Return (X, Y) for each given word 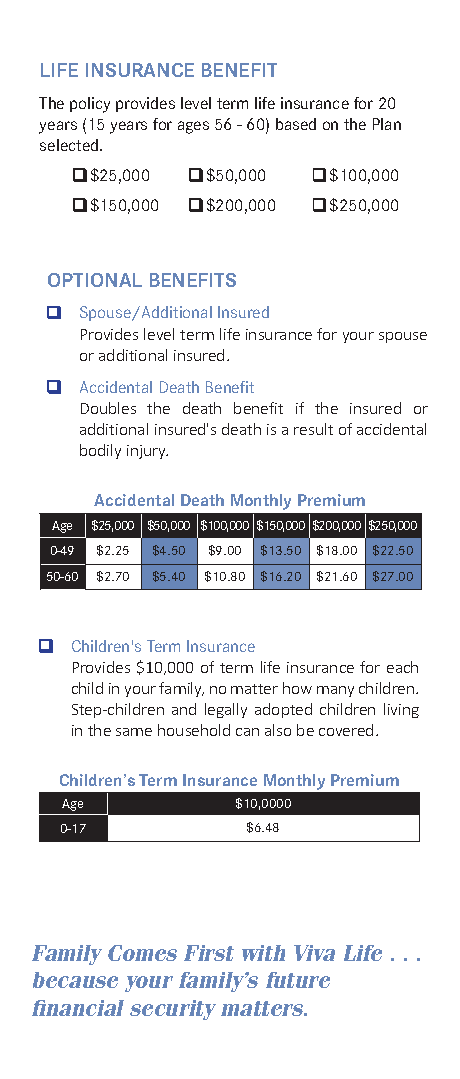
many (335, 691)
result (313, 429)
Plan (387, 124)
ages (193, 127)
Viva (314, 953)
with (263, 953)
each (402, 667)
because (75, 980)
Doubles (108, 408)
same (134, 732)
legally (226, 710)
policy (90, 105)
